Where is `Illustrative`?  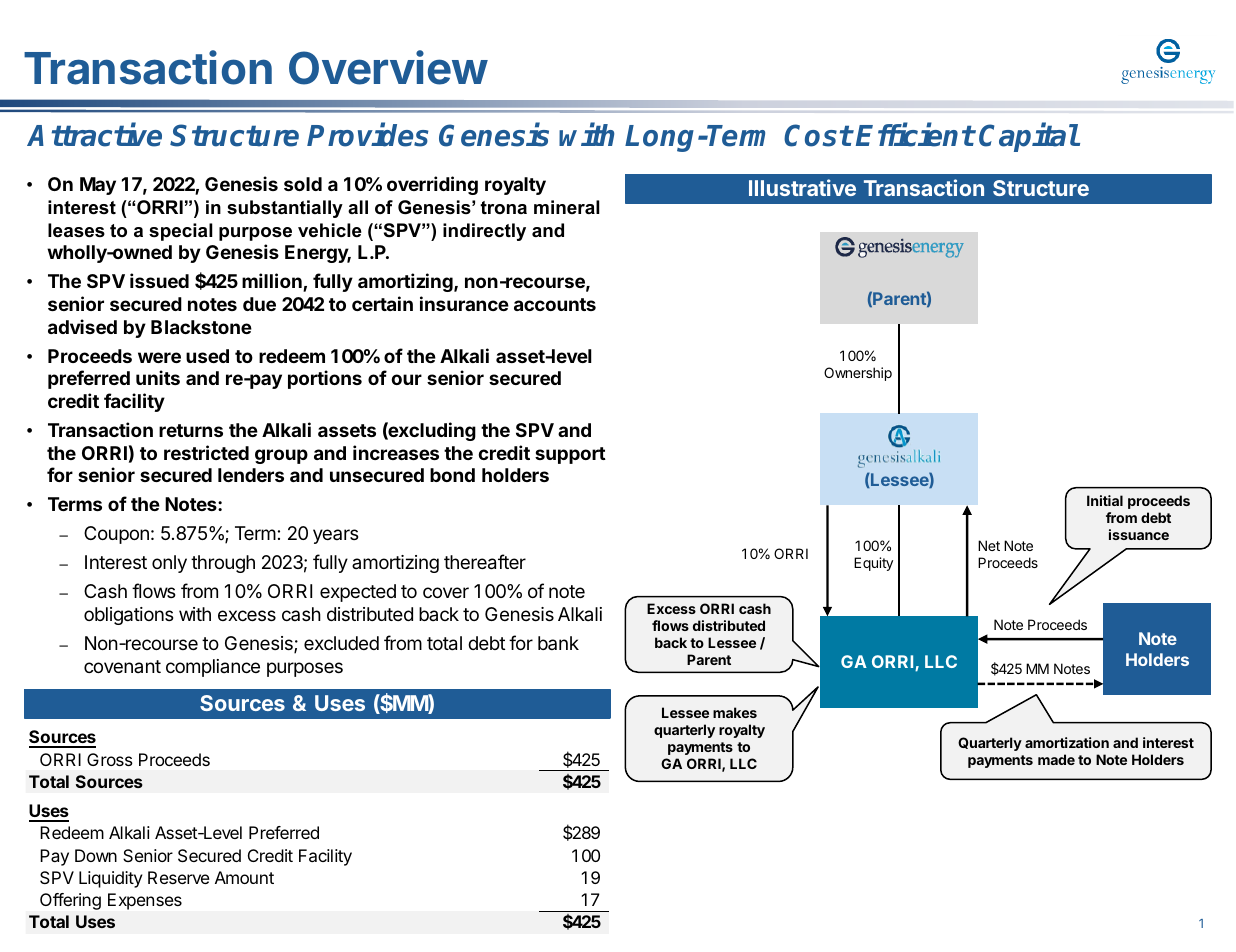 Illustrative is located at coordinates (802, 187).
